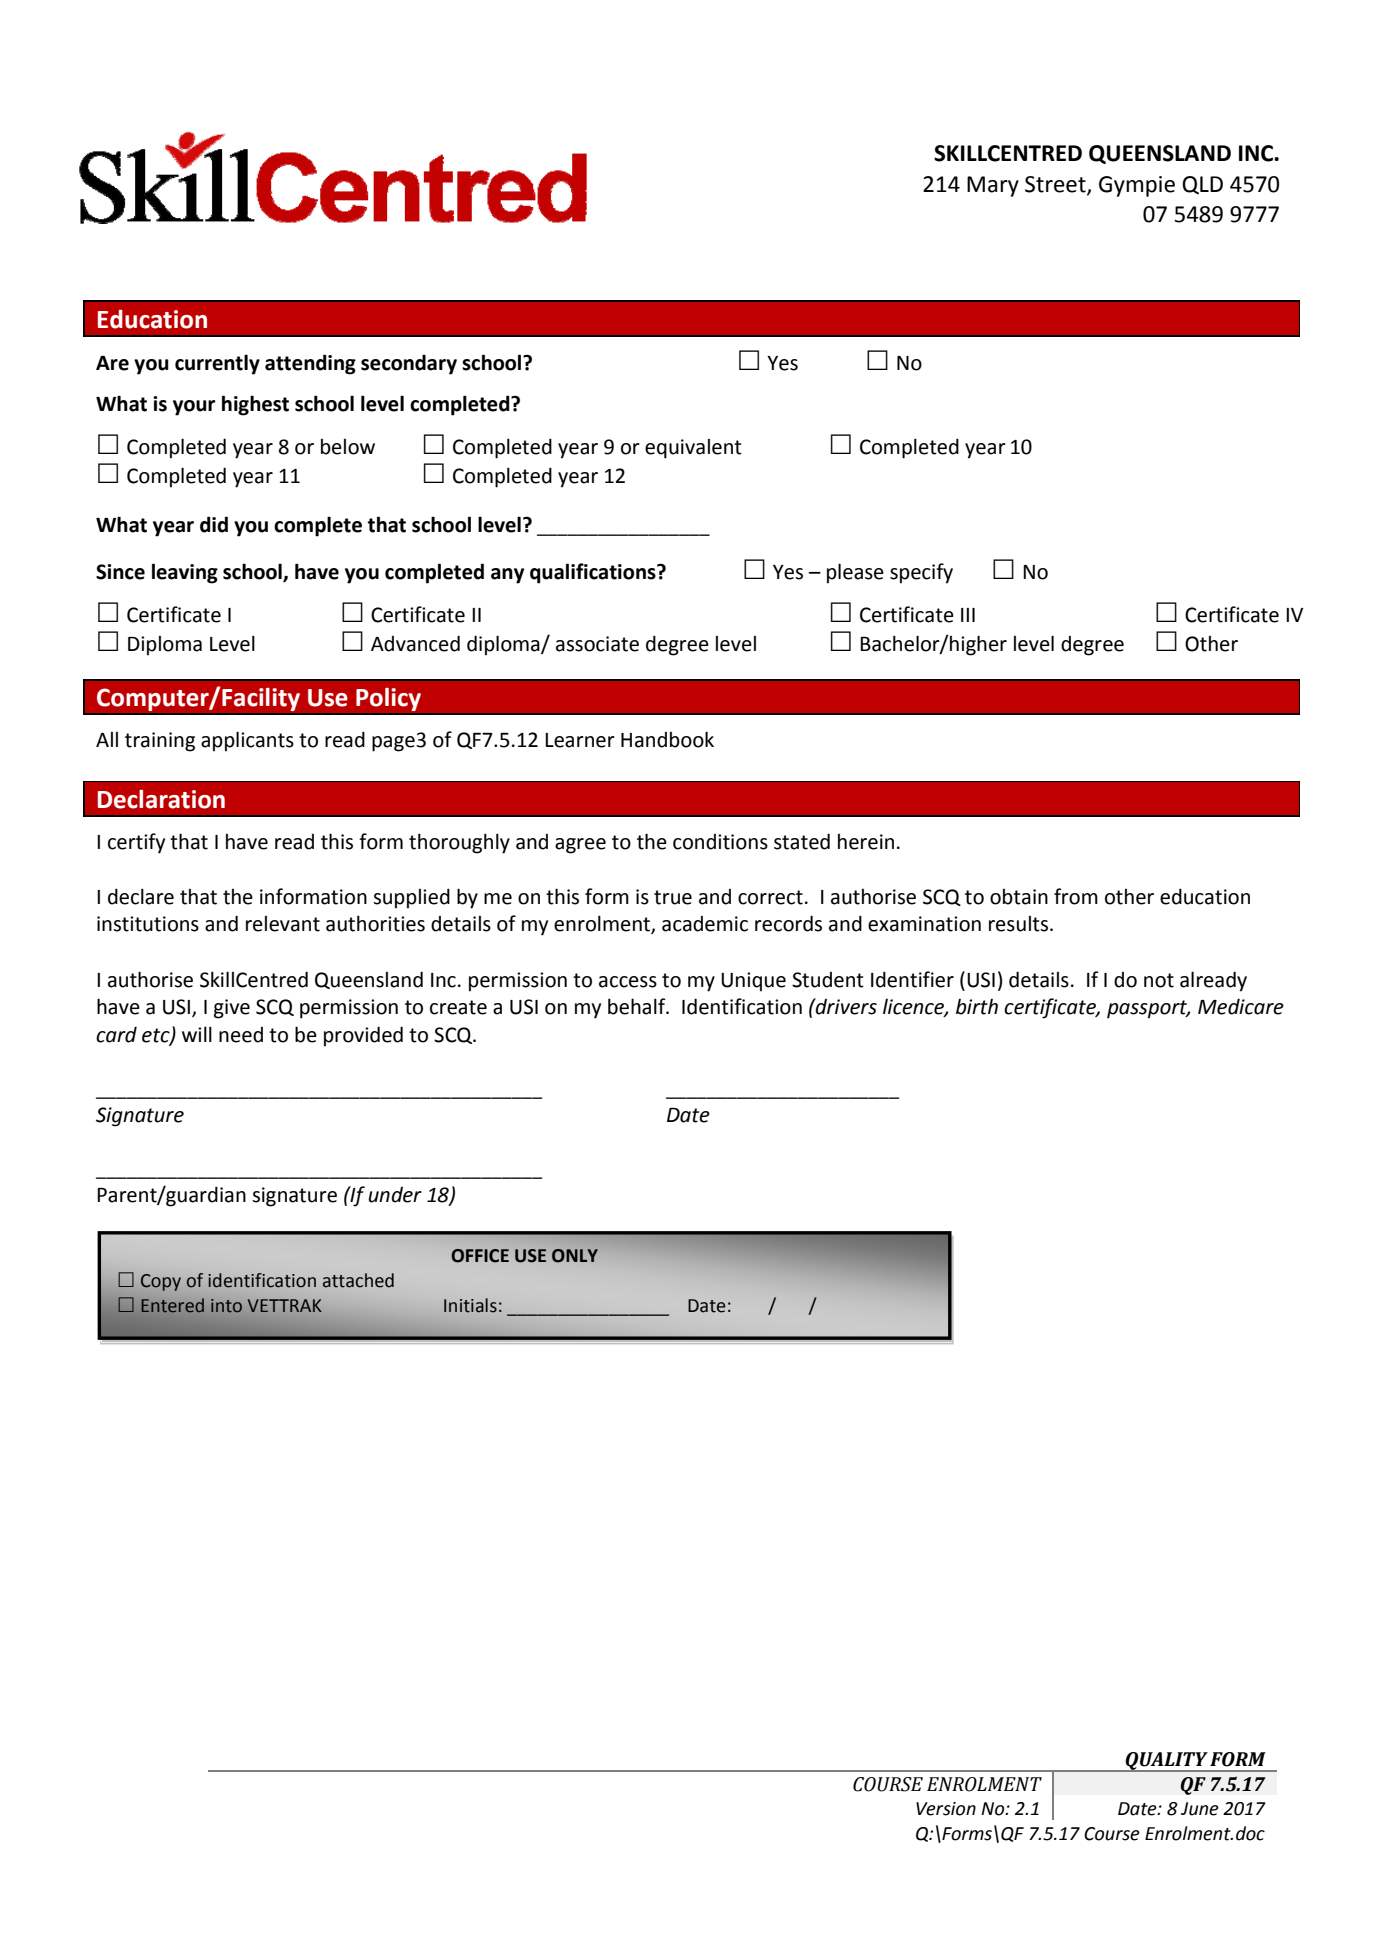 The height and width of the screenshot is (1959, 1384). Describe the element at coordinates (217, 364) in the screenshot. I see `currently` at that location.
